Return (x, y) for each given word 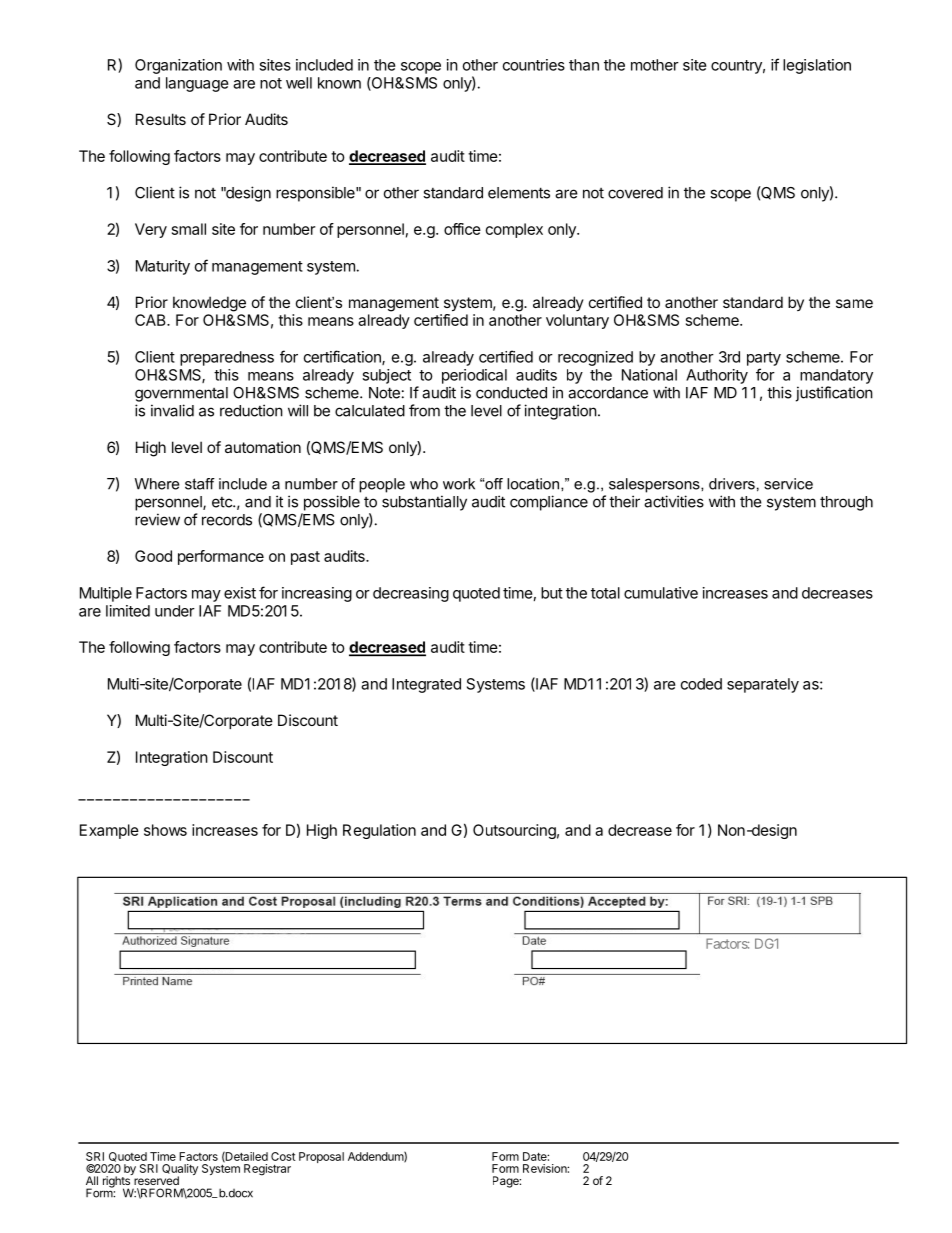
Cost (283, 1156)
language (197, 84)
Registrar (267, 1170)
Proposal (321, 1157)
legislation (817, 66)
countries (534, 65)
